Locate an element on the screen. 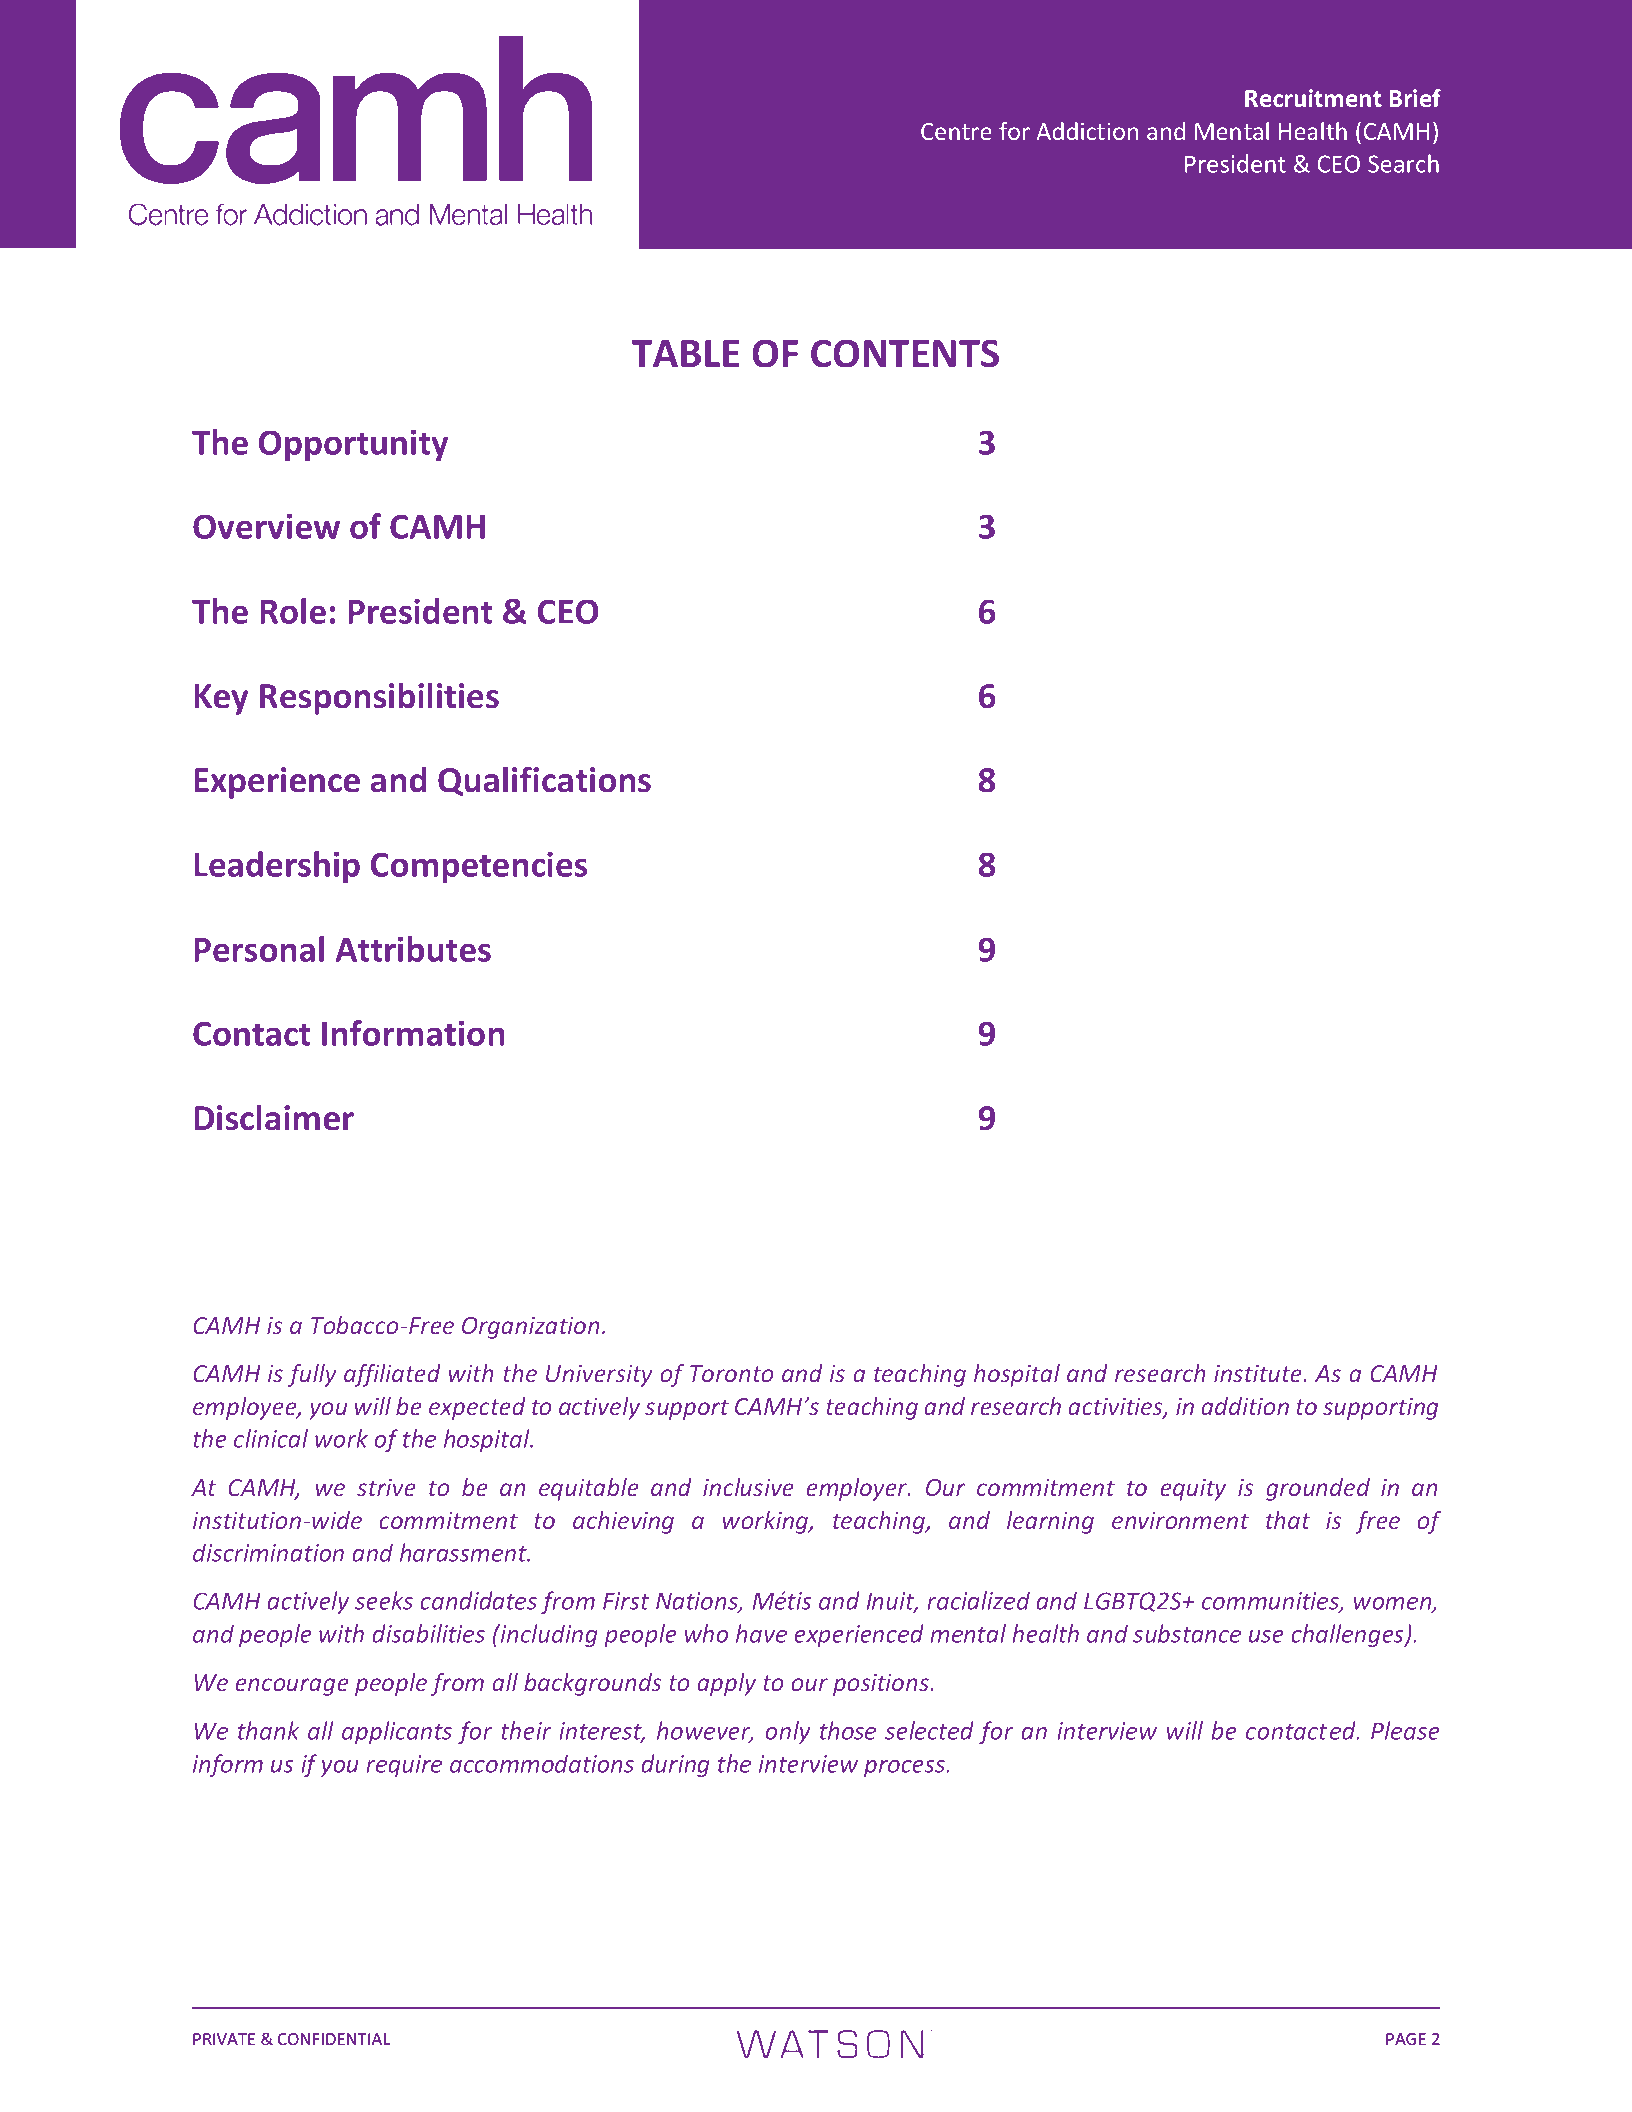 The height and width of the screenshot is (2112, 1632). Responsibilities is located at coordinates (379, 698).
